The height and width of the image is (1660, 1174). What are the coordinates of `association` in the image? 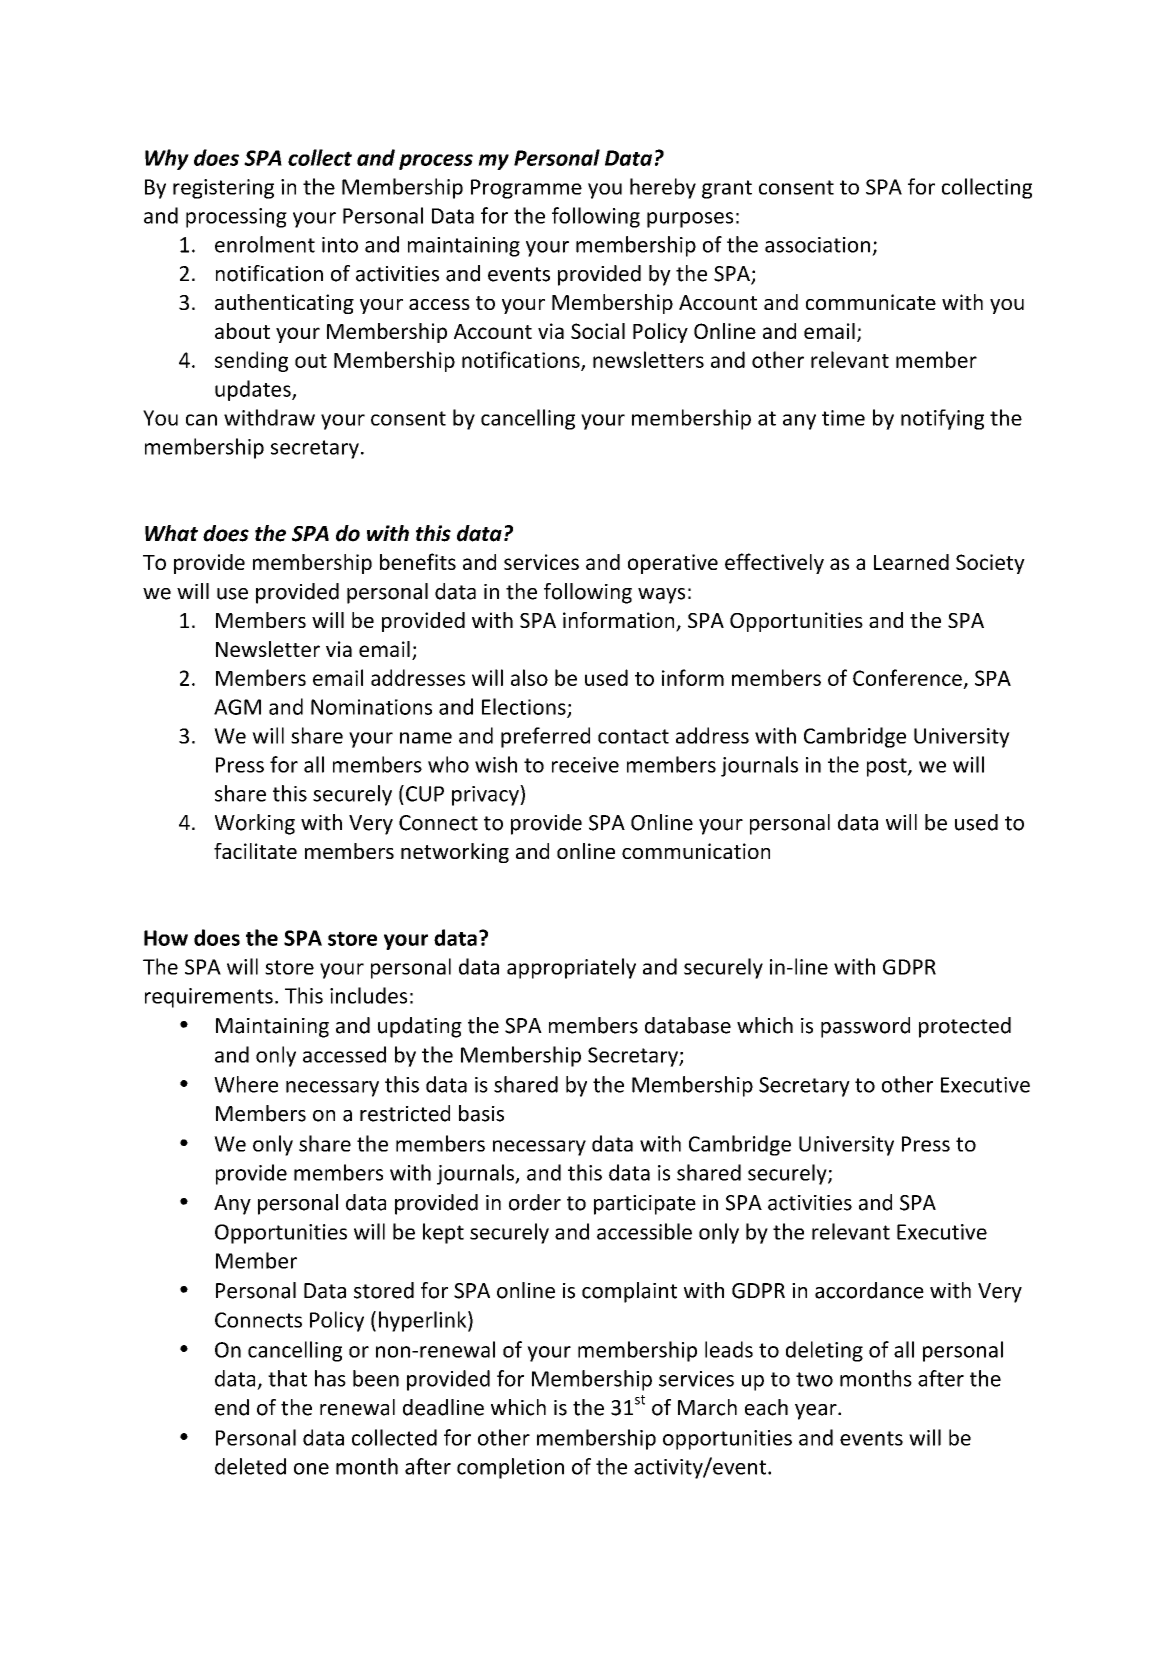 It's located at (817, 245).
